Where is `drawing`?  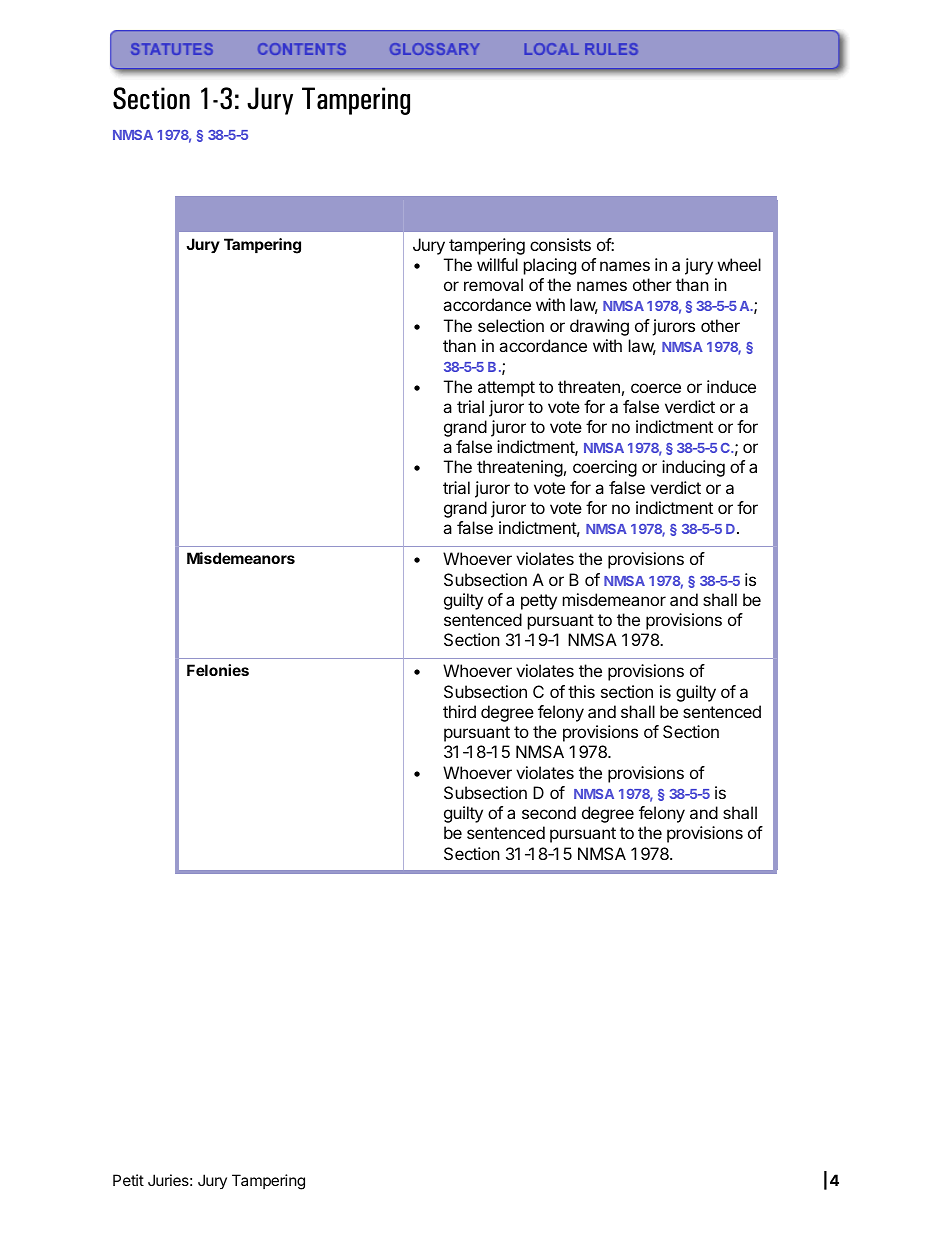
drawing is located at coordinates (599, 327).
